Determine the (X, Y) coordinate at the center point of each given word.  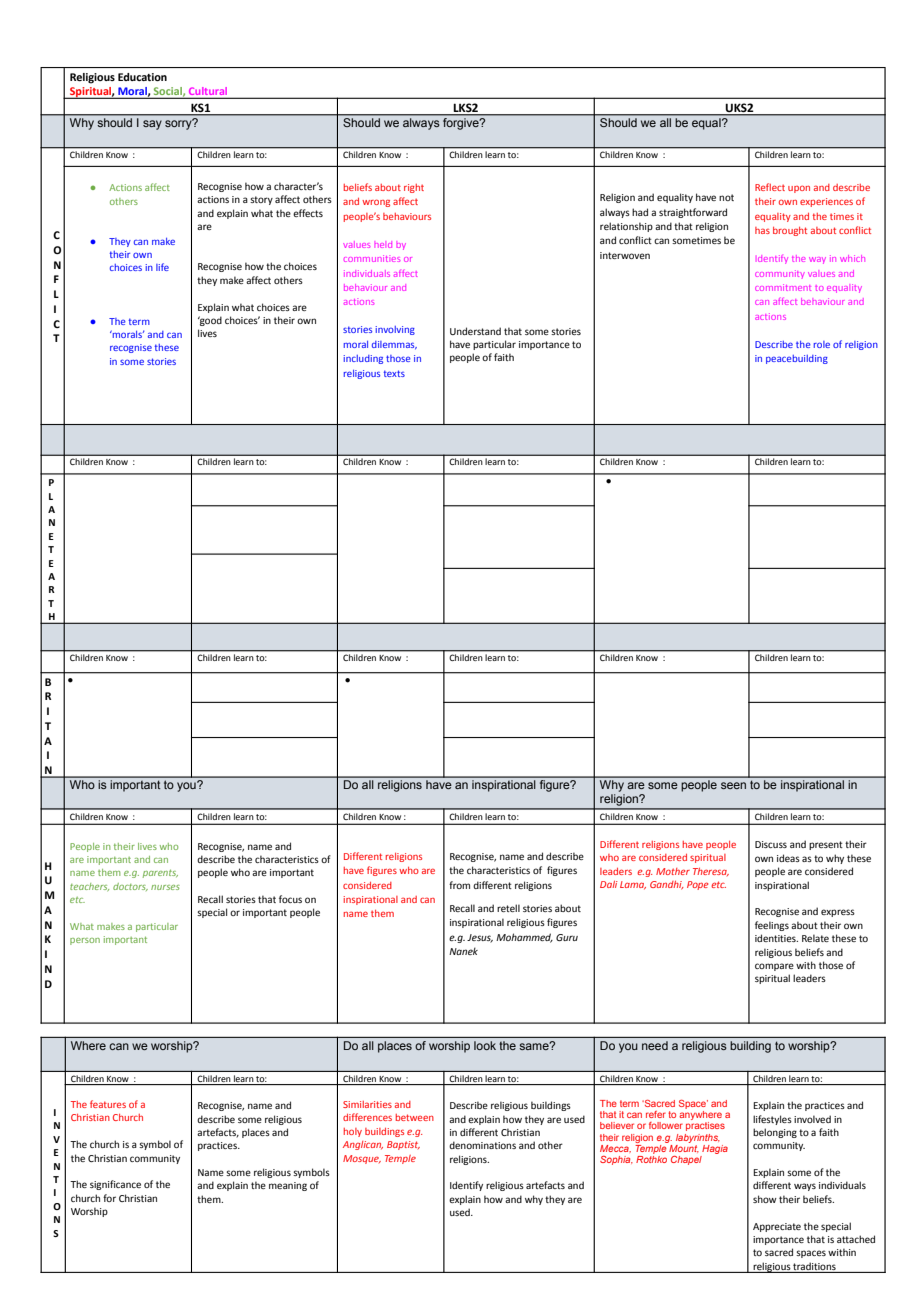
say (152, 125)
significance (115, 1185)
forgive (462, 124)
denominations (482, 1145)
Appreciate (777, 1227)
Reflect (770, 187)
